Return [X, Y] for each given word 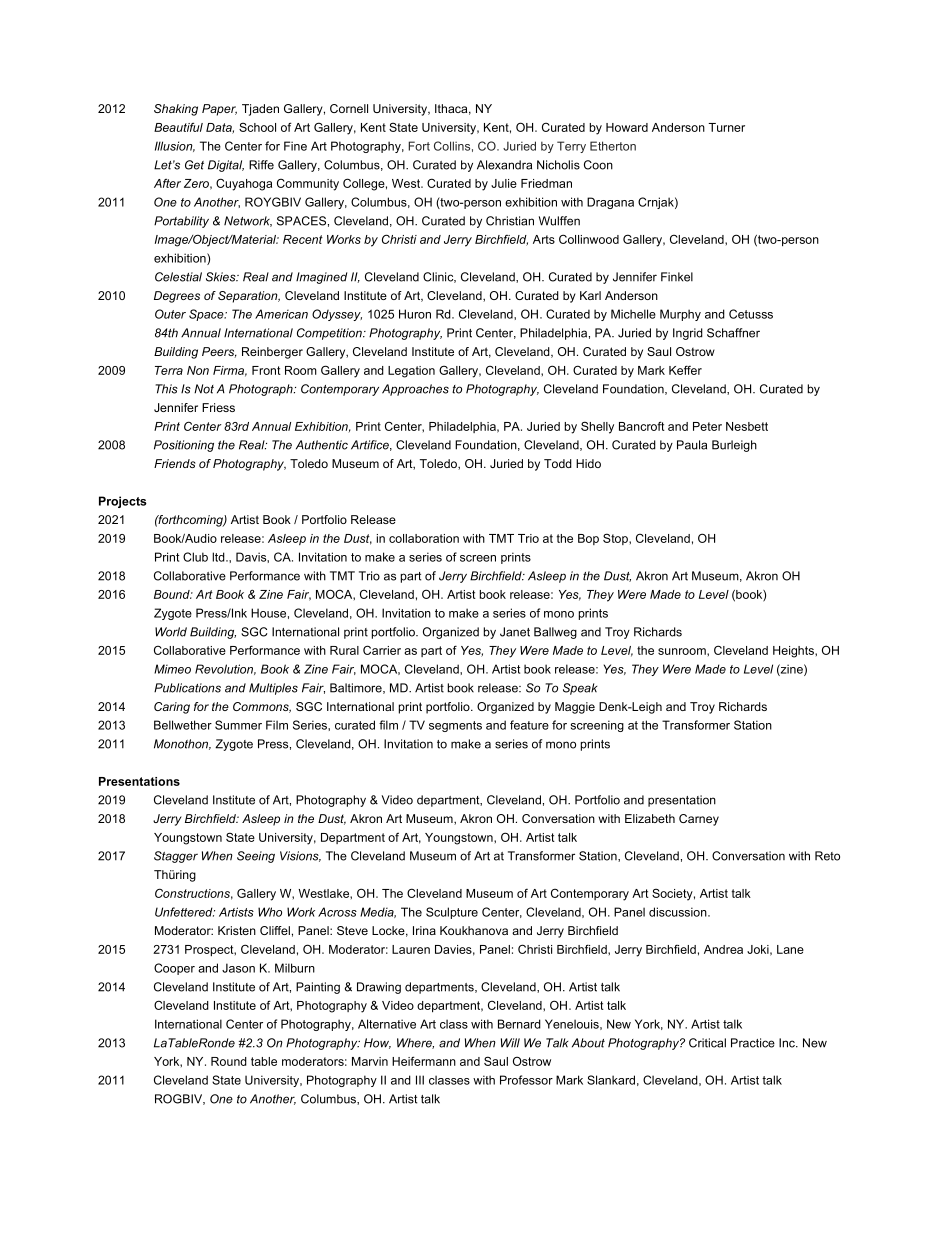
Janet [515, 632]
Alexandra [504, 165]
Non [198, 370]
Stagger [176, 857]
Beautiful [178, 127]
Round [229, 1061]
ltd [219, 557]
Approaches [415, 390]
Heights [794, 652]
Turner [726, 127]
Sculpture [452, 913]
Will [510, 1043]
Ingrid [688, 334]
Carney [699, 820]
